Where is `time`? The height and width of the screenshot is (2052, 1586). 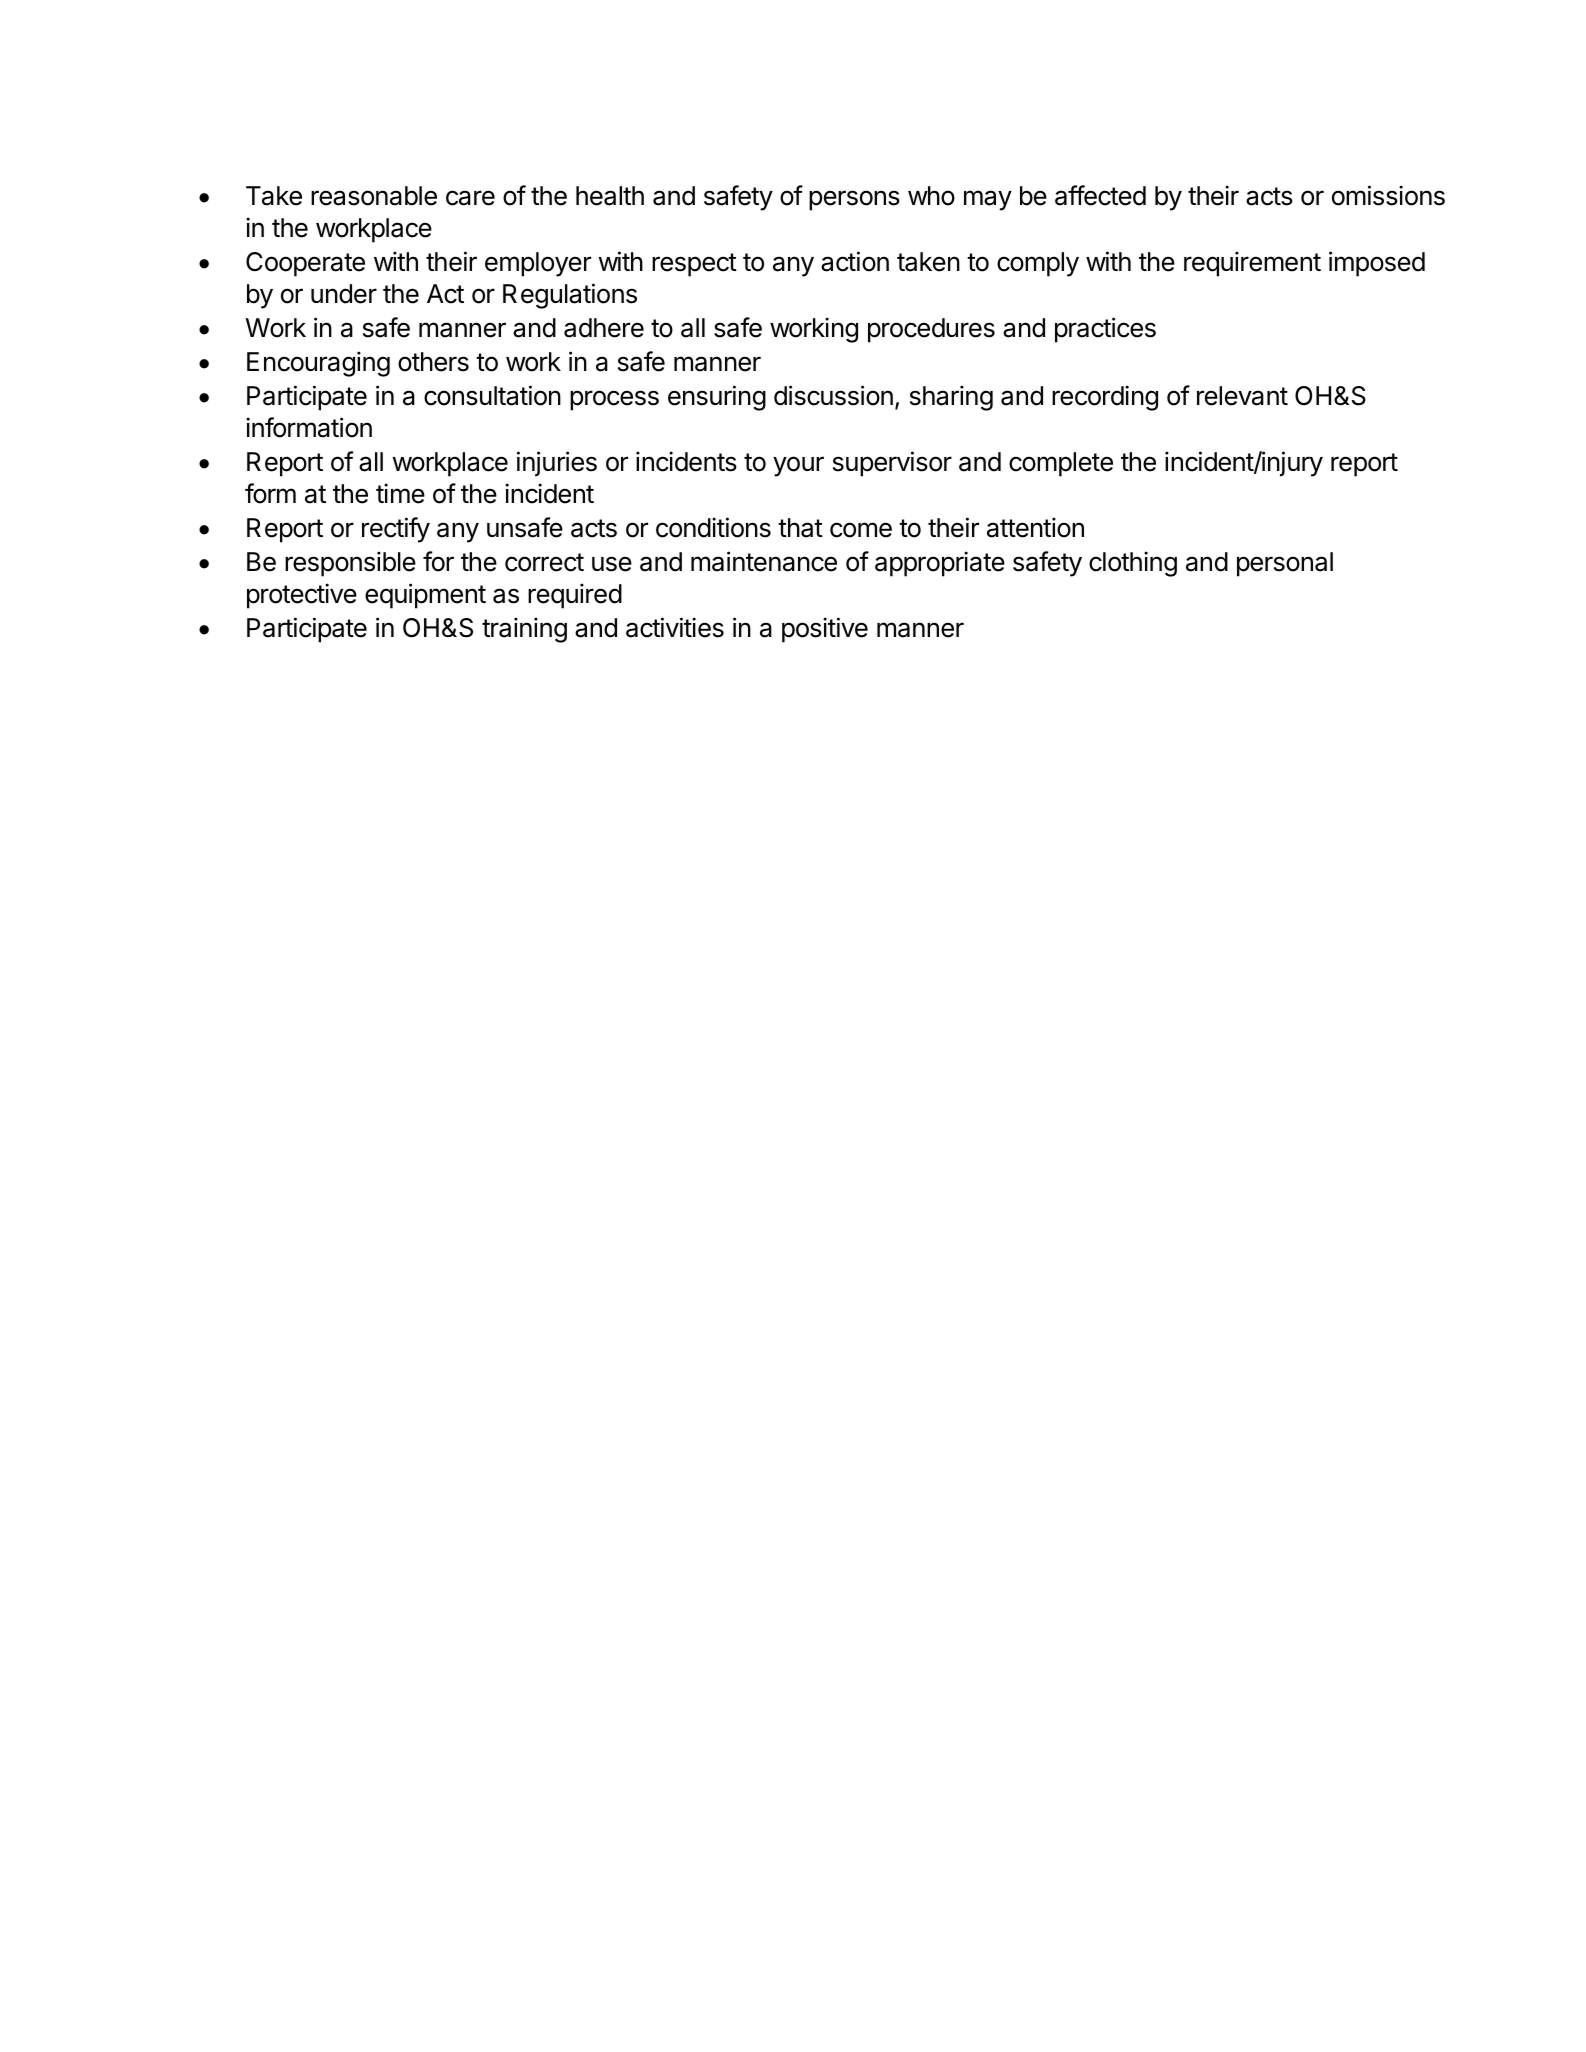 time is located at coordinates (400, 493).
